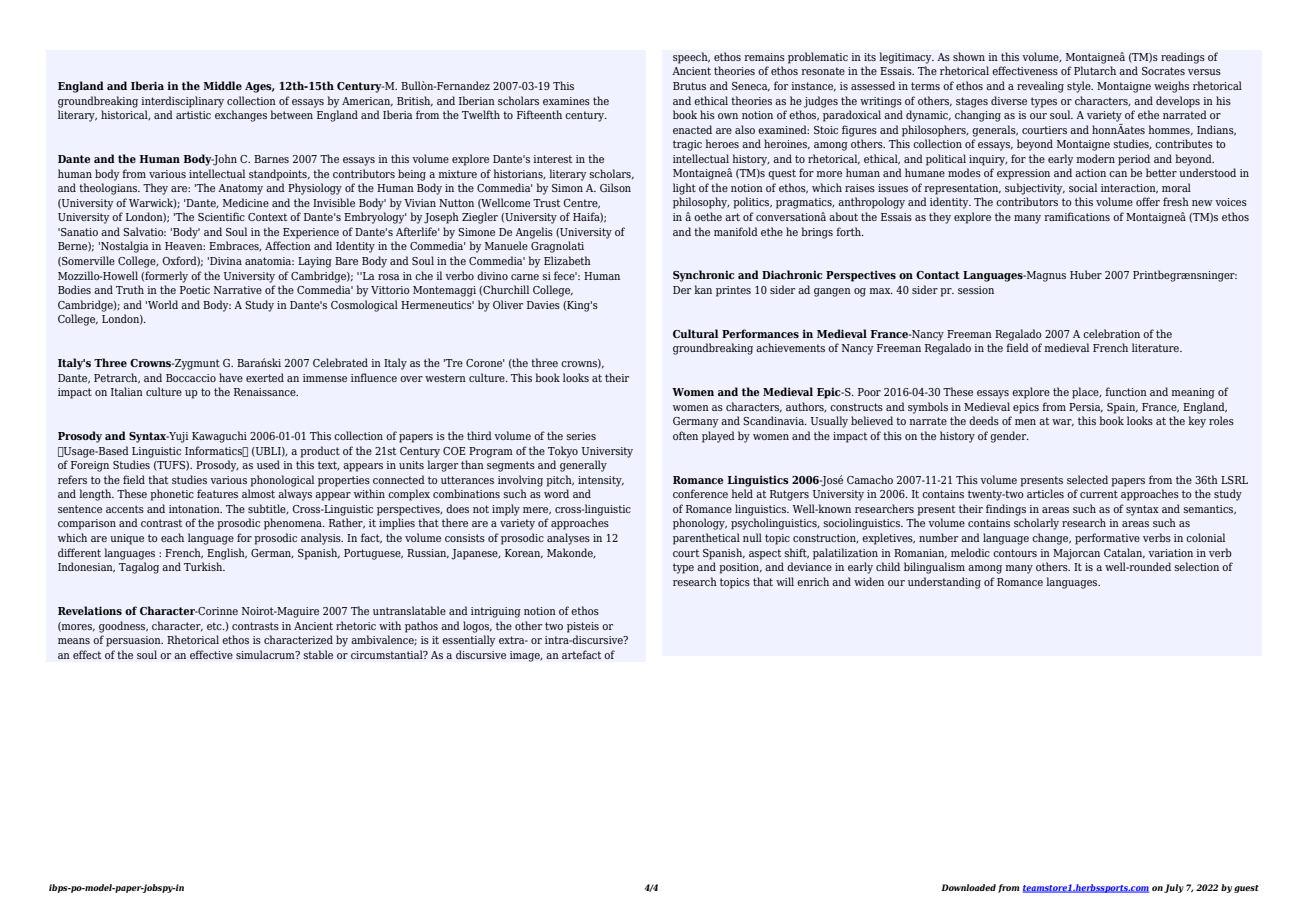  Describe the element at coordinates (217, 493) in the screenshot. I see `features` at that location.
